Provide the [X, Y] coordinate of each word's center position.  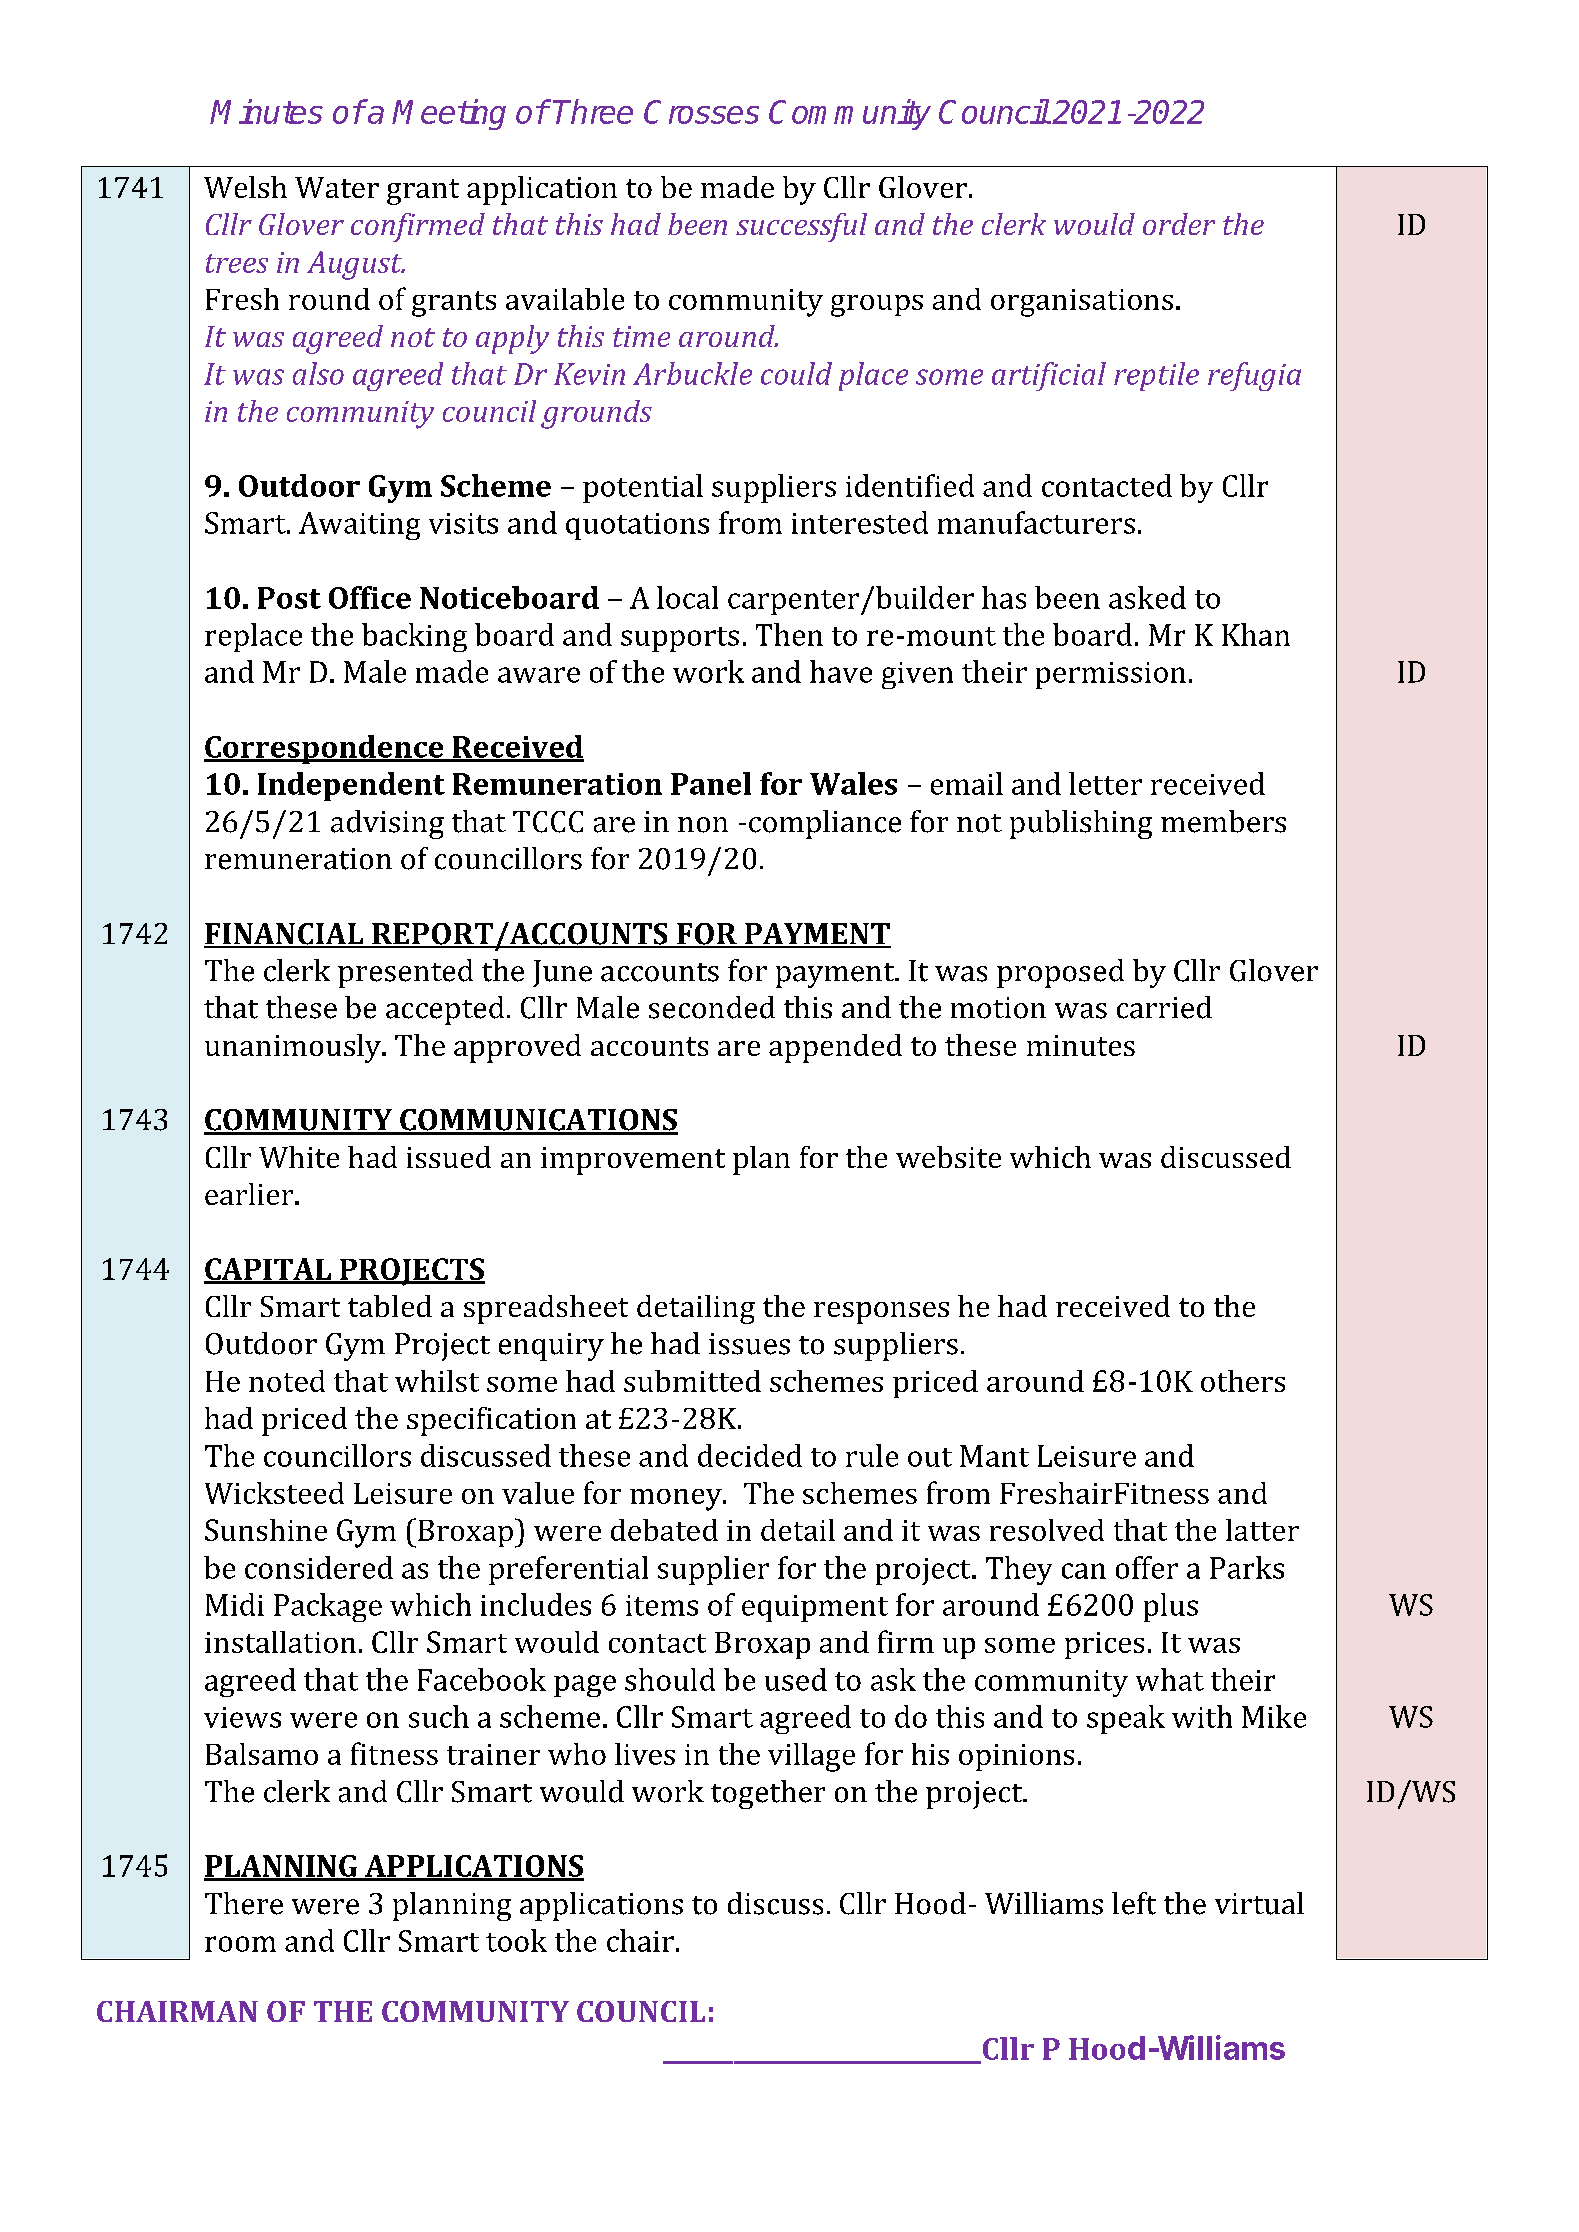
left [1134, 1903]
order [1179, 224]
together [768, 1794]
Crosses [701, 112]
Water [337, 187]
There [244, 1903]
